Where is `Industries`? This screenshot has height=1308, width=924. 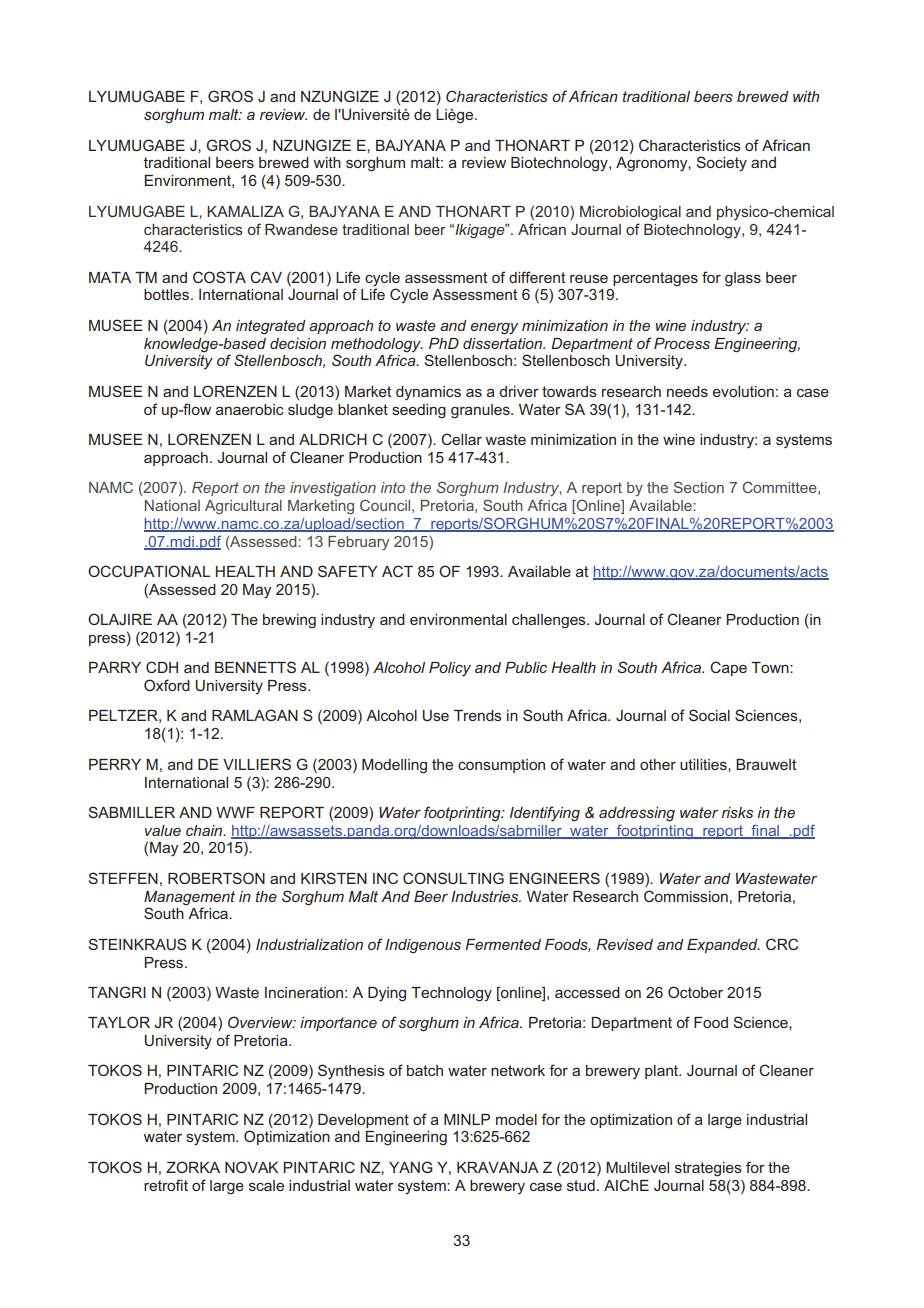
Industries is located at coordinates (486, 896).
